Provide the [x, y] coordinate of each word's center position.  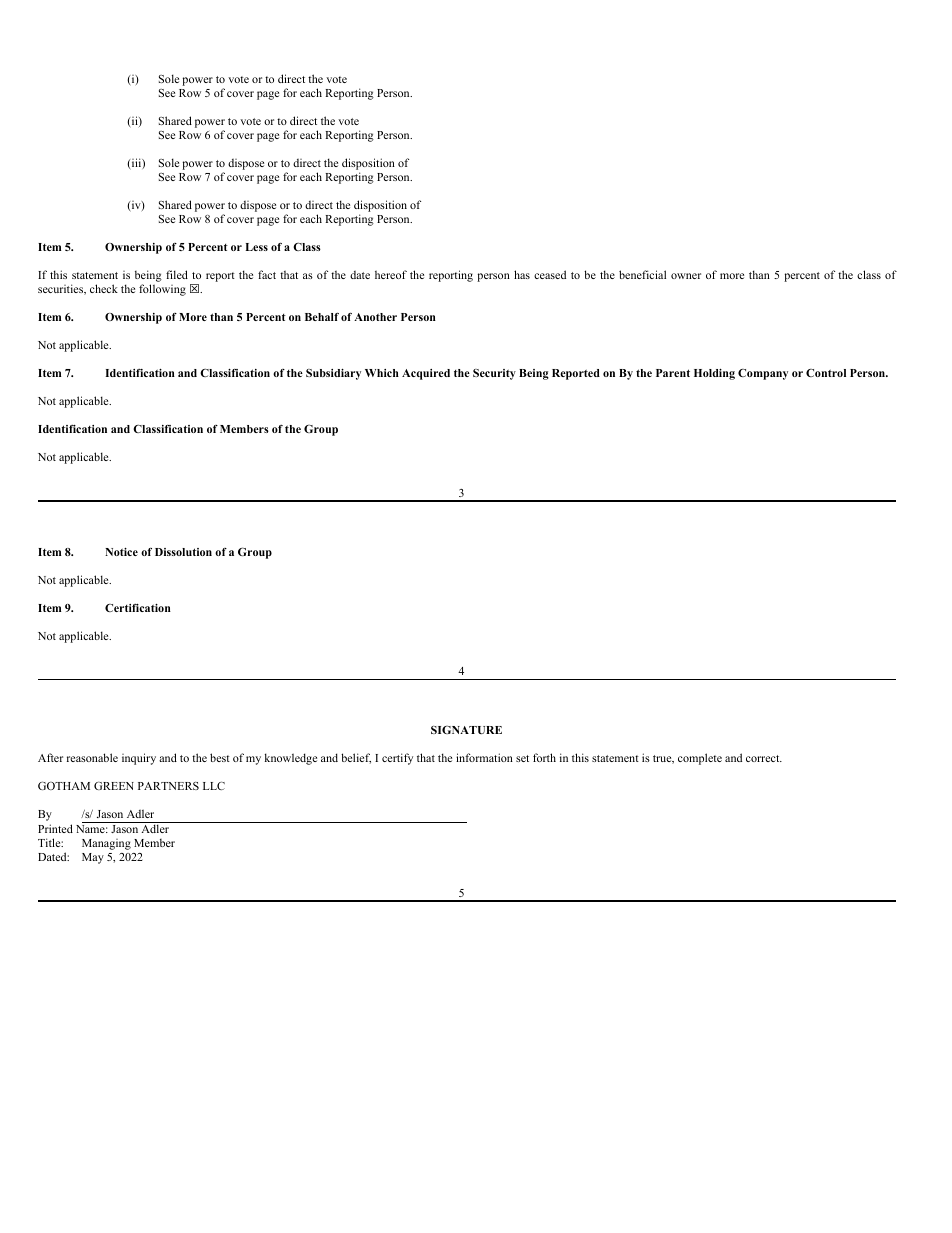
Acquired [426, 374]
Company [763, 374]
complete [700, 759]
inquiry [139, 759]
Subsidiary [333, 374]
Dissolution [183, 552]
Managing [106, 844]
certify [397, 759]
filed [177, 274]
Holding [714, 374]
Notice [121, 552]
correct [764, 758]
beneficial [642, 274]
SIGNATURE [466, 729]
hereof [391, 274]
